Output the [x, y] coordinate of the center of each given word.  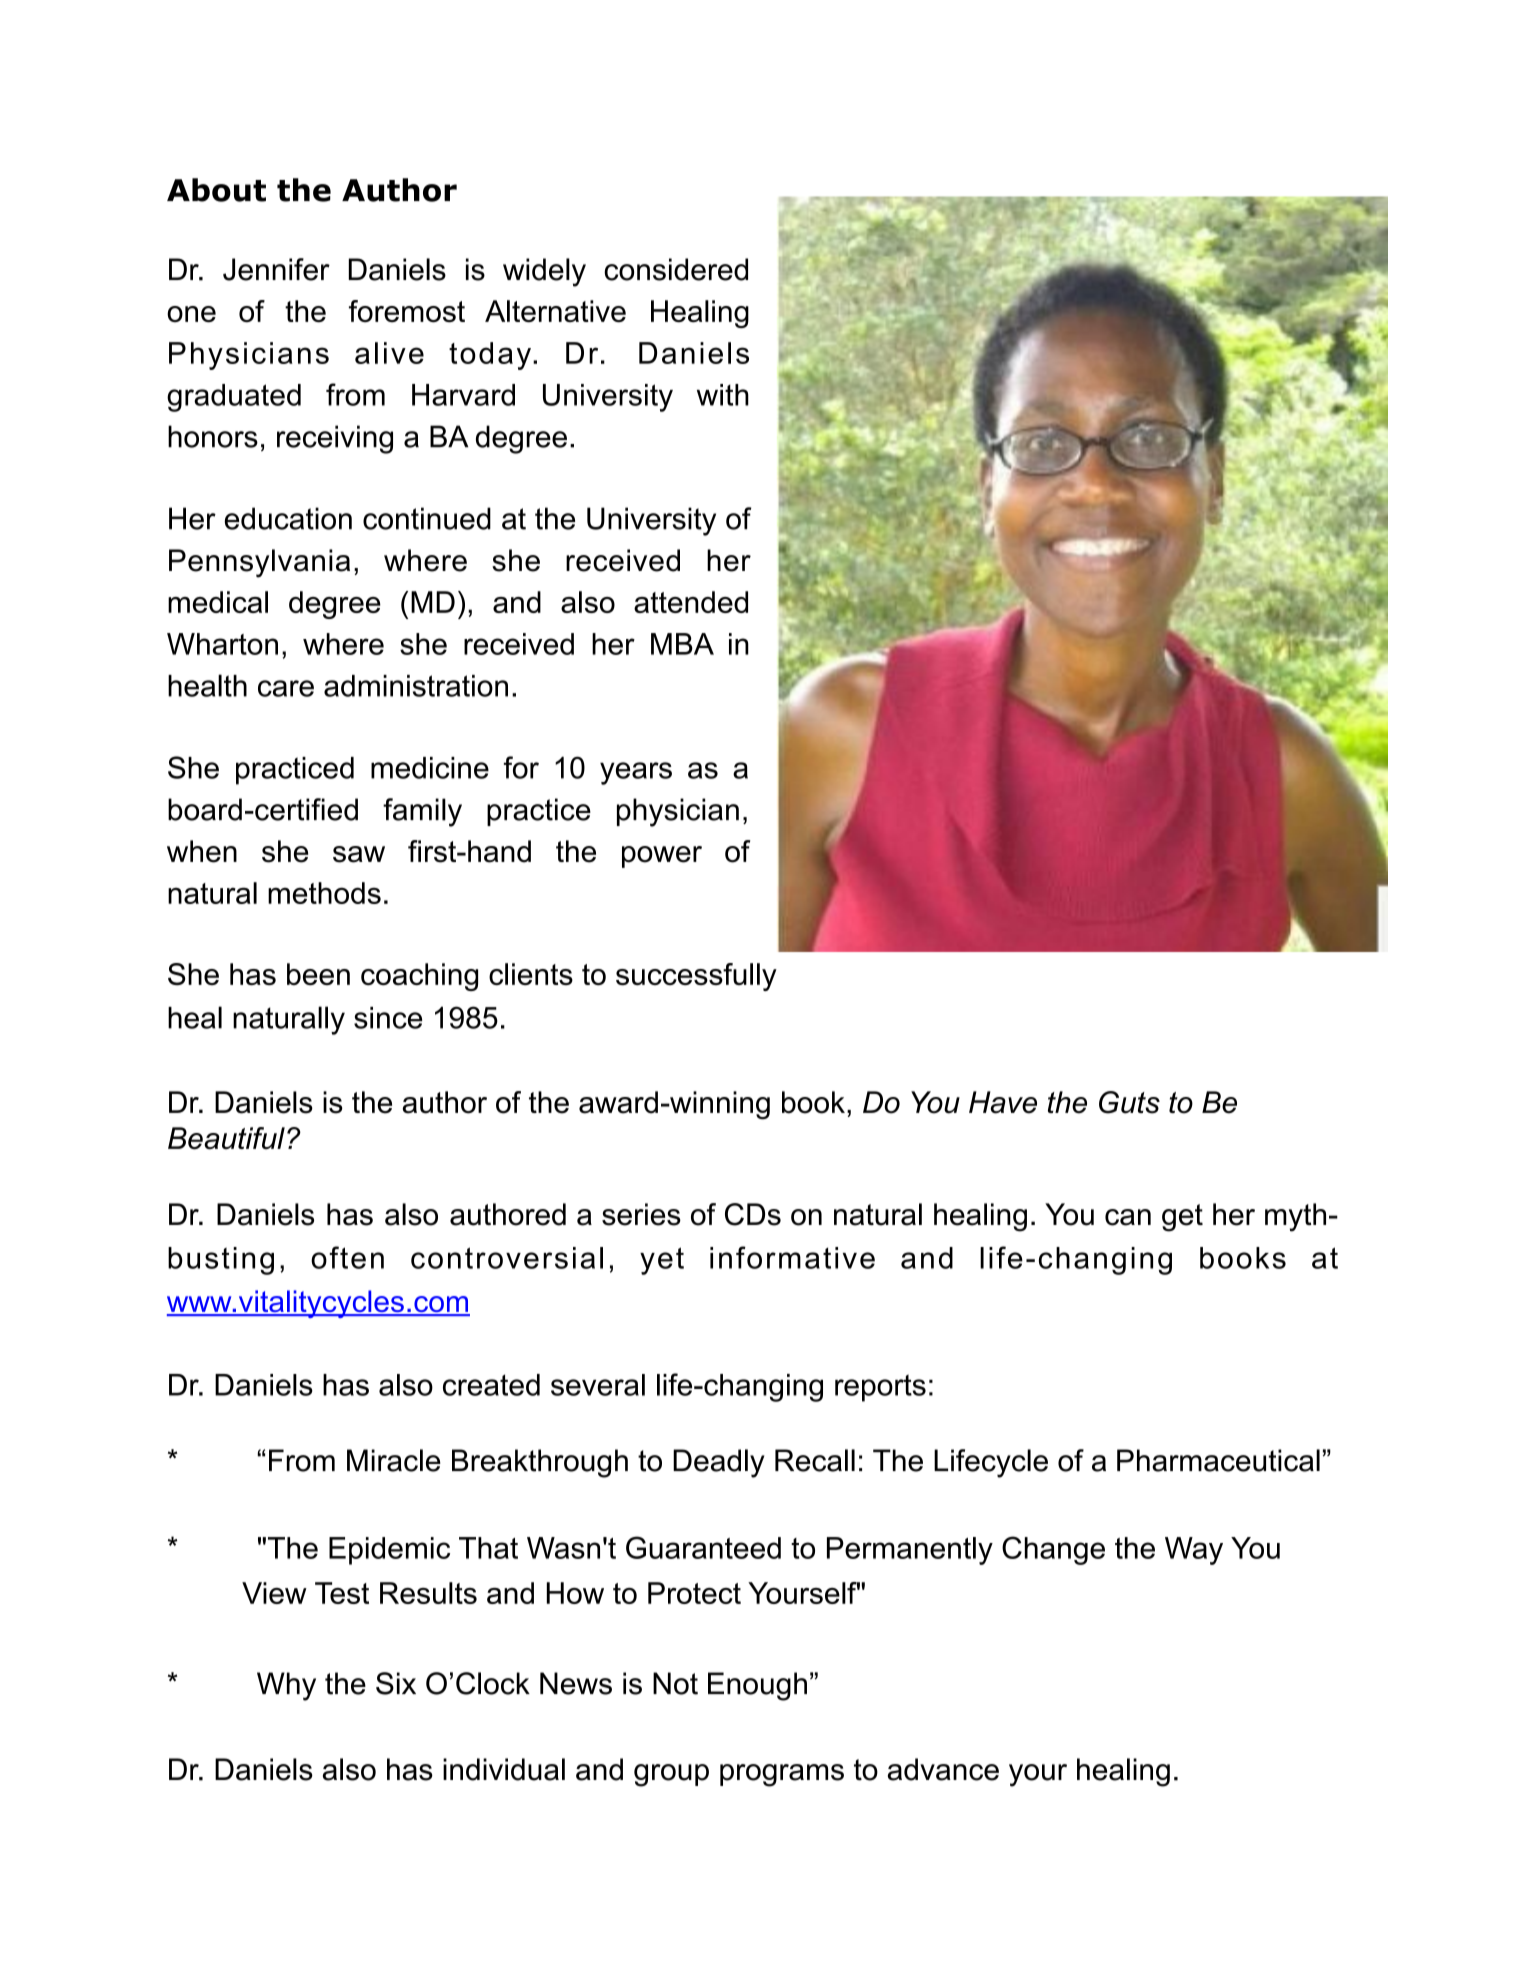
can [1128, 1217]
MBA [682, 644]
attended [691, 602]
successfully [696, 977]
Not [675, 1683]
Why [286, 1686]
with [723, 395]
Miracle [394, 1460]
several [598, 1385]
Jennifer [276, 269]
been [318, 974]
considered [676, 269]
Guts [1129, 1102]
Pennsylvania [259, 563]
